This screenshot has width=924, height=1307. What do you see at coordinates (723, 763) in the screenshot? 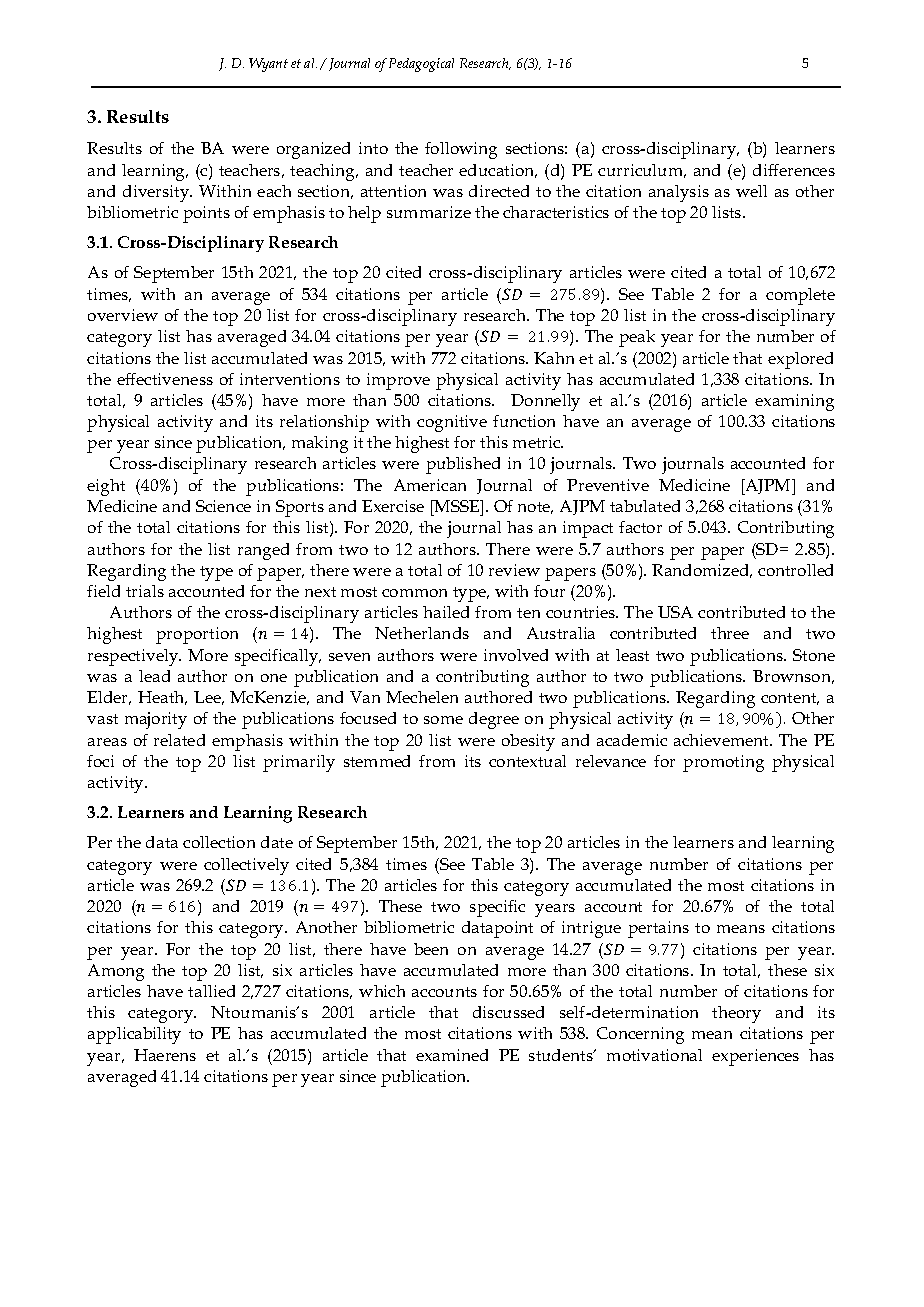
I see `promoting` at bounding box center [723, 763].
